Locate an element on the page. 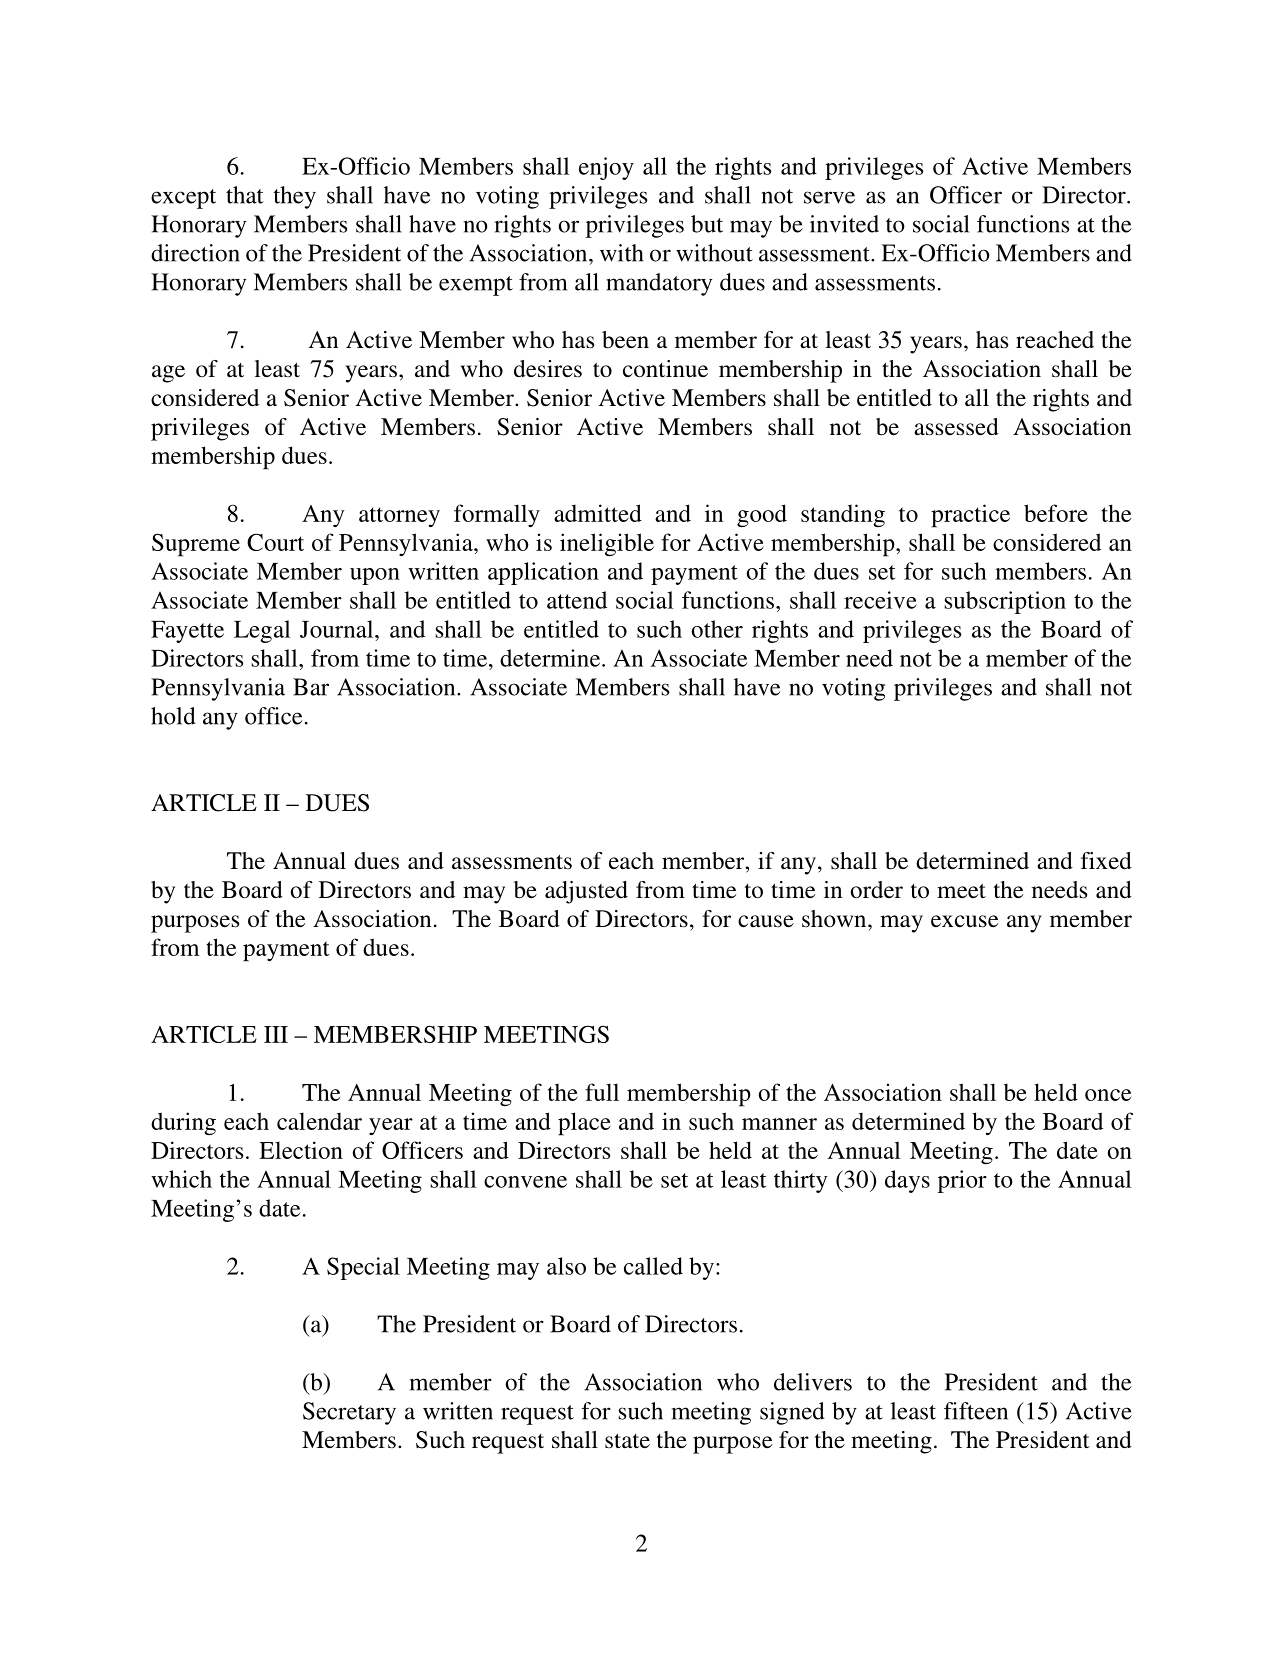 The width and height of the page is (1283, 1661). once is located at coordinates (1108, 1095).
